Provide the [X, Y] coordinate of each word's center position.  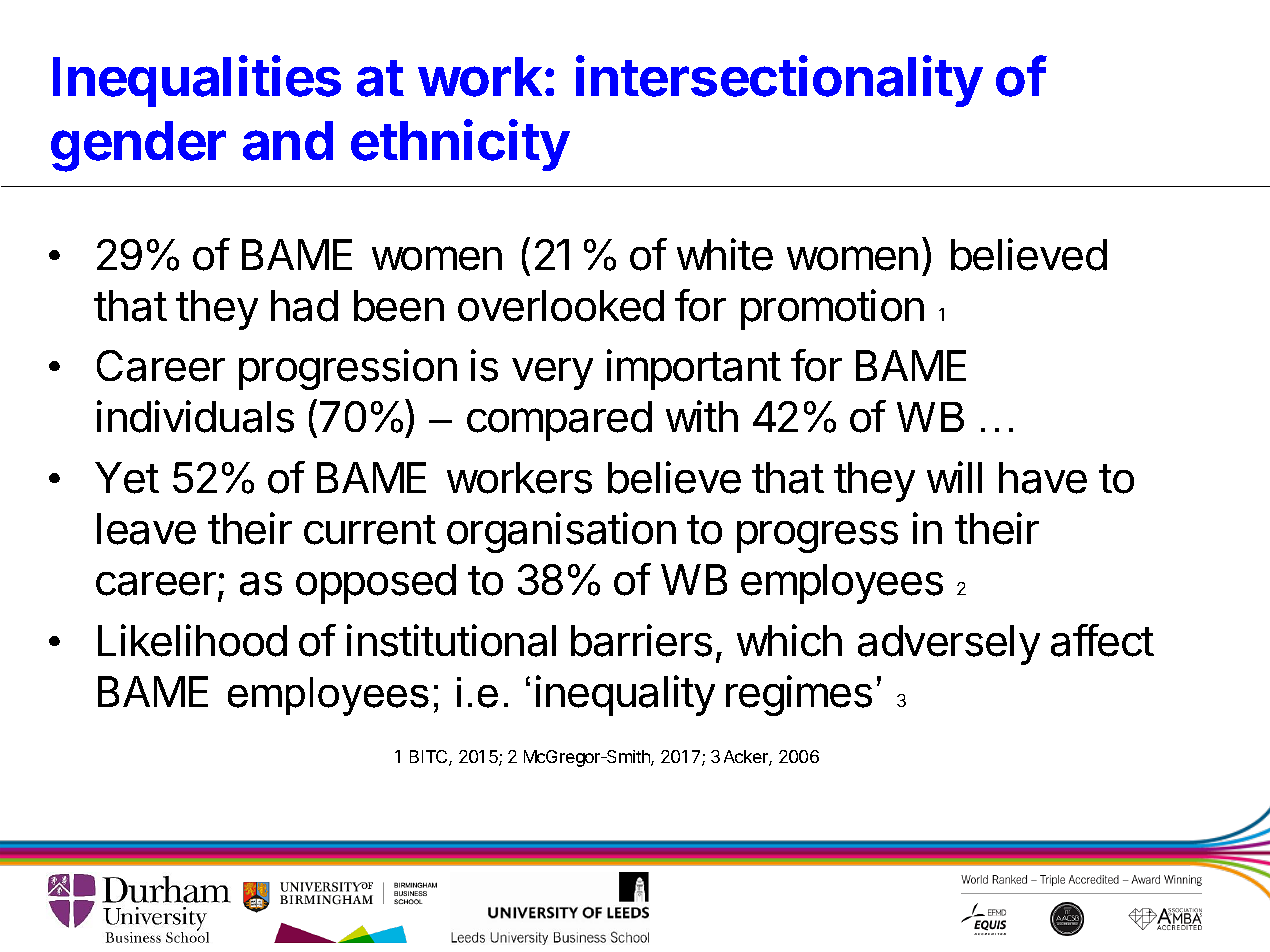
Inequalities [197, 81]
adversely [949, 645]
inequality [625, 695]
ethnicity [460, 145]
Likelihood [192, 640]
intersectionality [779, 81]
